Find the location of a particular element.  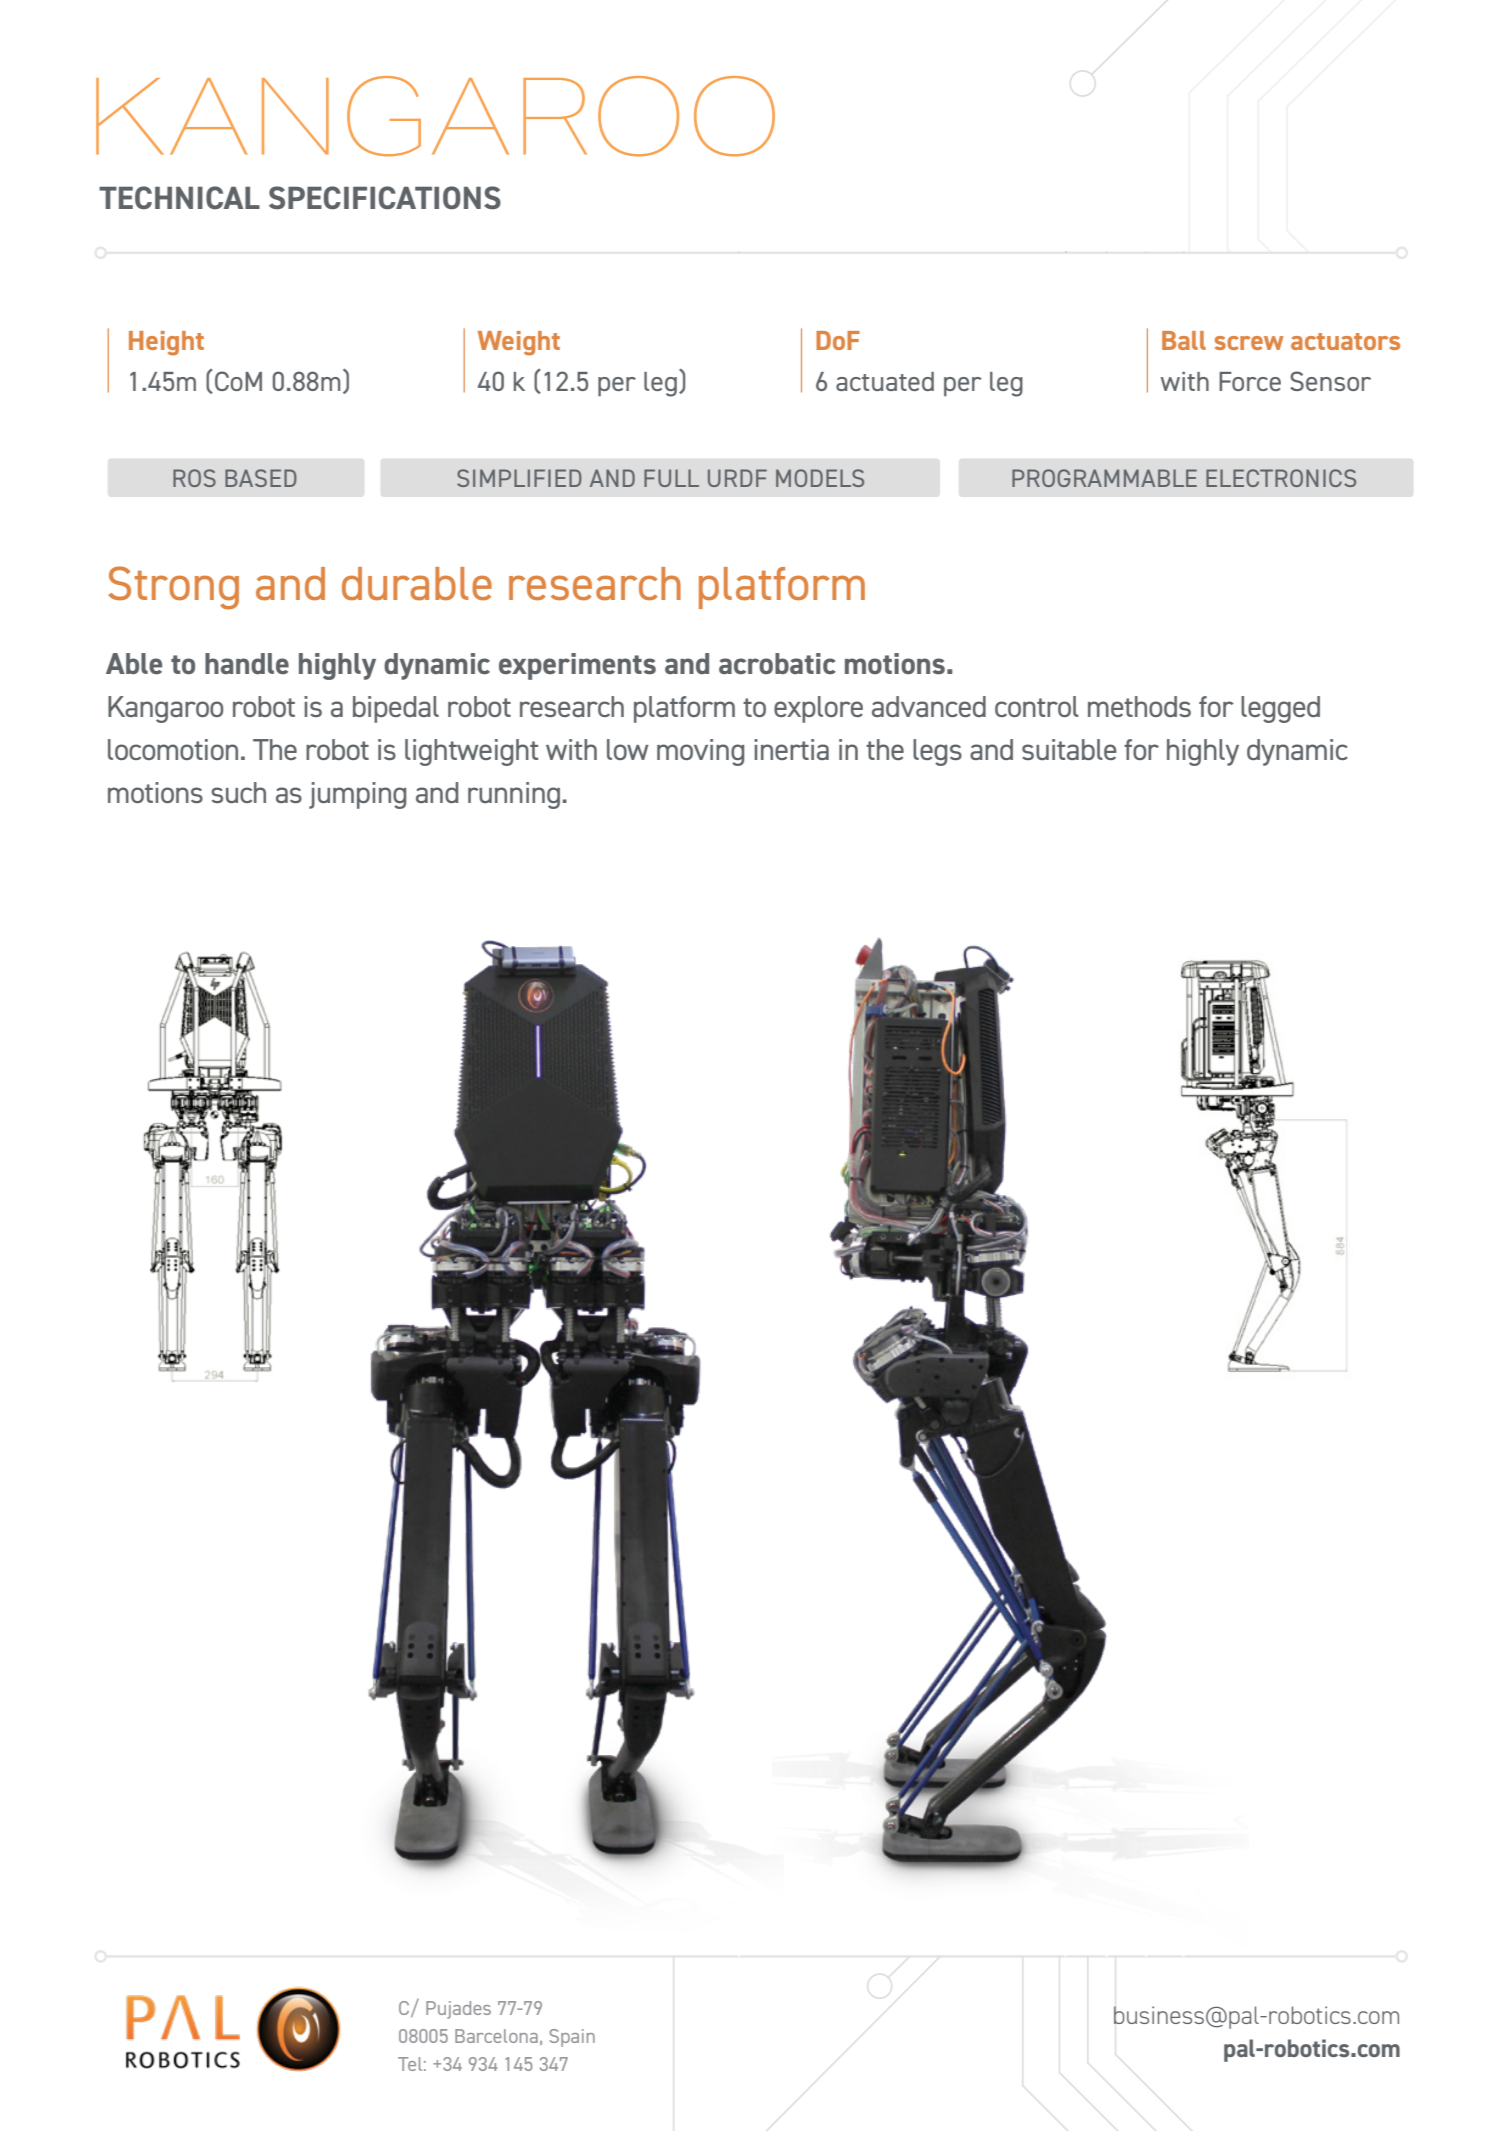

running is located at coordinates (514, 795).
